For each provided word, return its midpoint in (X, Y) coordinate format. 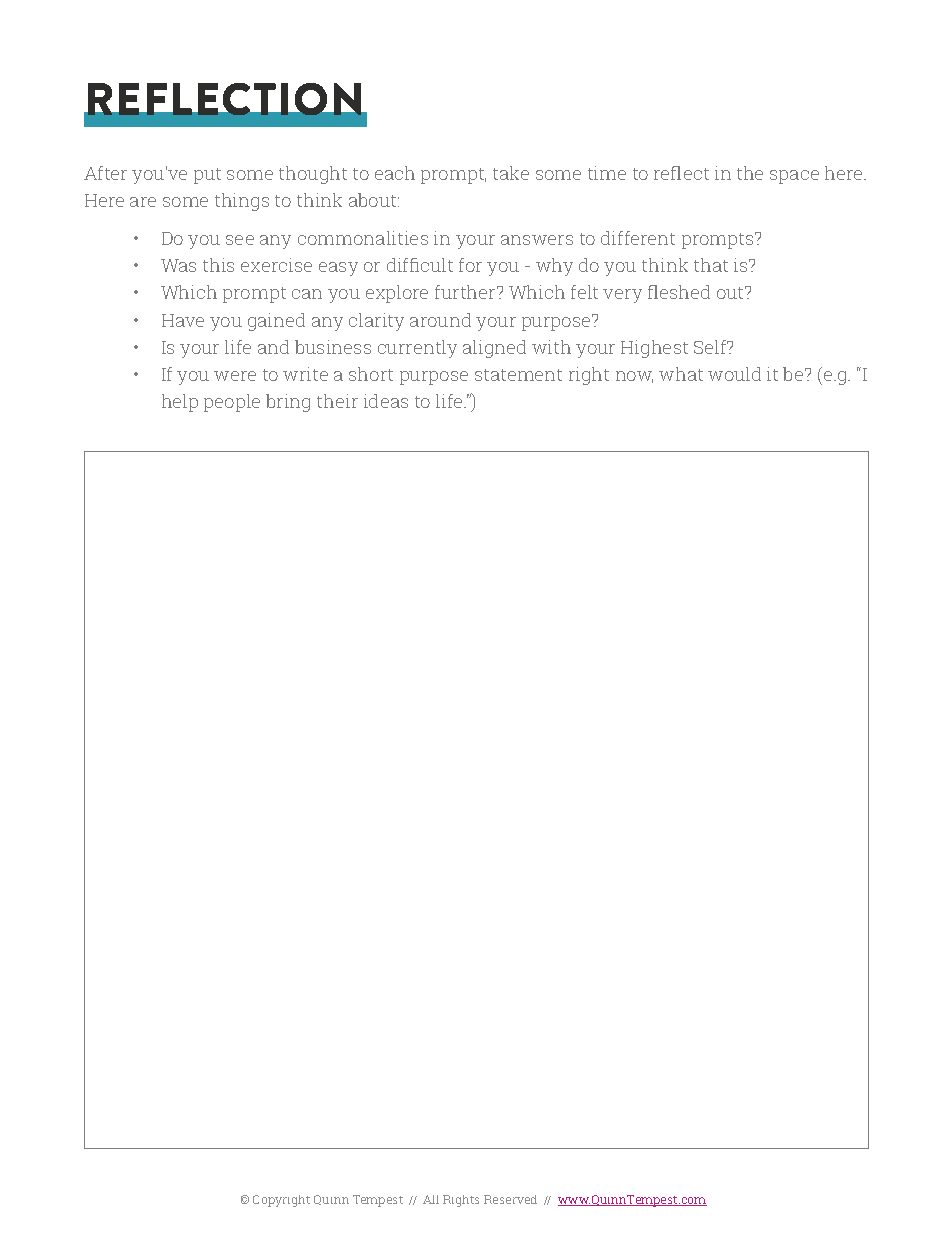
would (734, 374)
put (207, 176)
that (711, 265)
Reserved (510, 1199)
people (232, 403)
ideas (386, 401)
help (180, 403)
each (395, 173)
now (634, 377)
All (431, 1199)
